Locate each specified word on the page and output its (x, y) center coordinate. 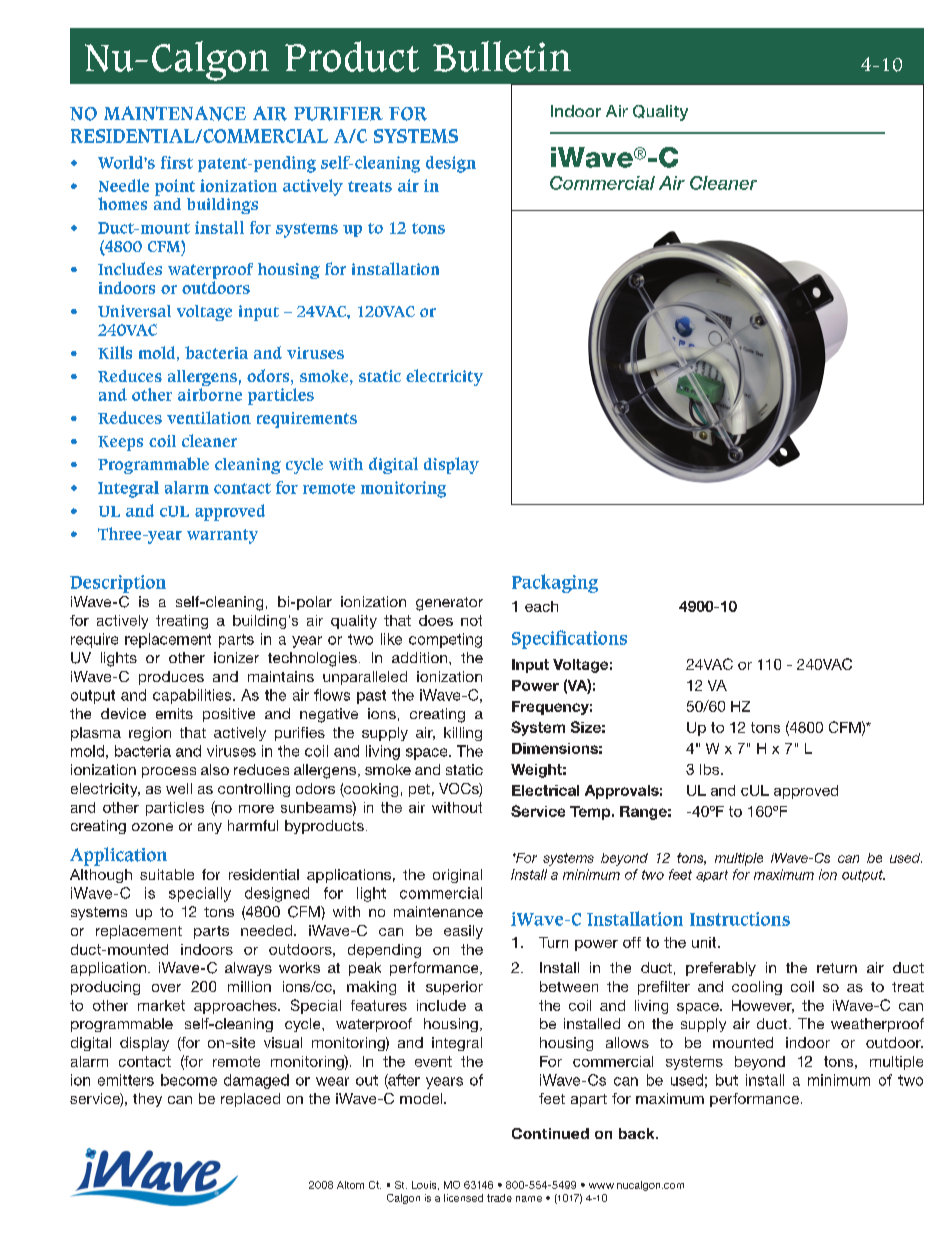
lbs (709, 769)
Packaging (555, 583)
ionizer (236, 657)
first (177, 162)
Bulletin (502, 56)
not (471, 620)
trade (499, 1198)
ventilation (209, 417)
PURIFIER (338, 114)
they (147, 1100)
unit (705, 942)
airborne (210, 394)
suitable (167, 874)
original (457, 876)
